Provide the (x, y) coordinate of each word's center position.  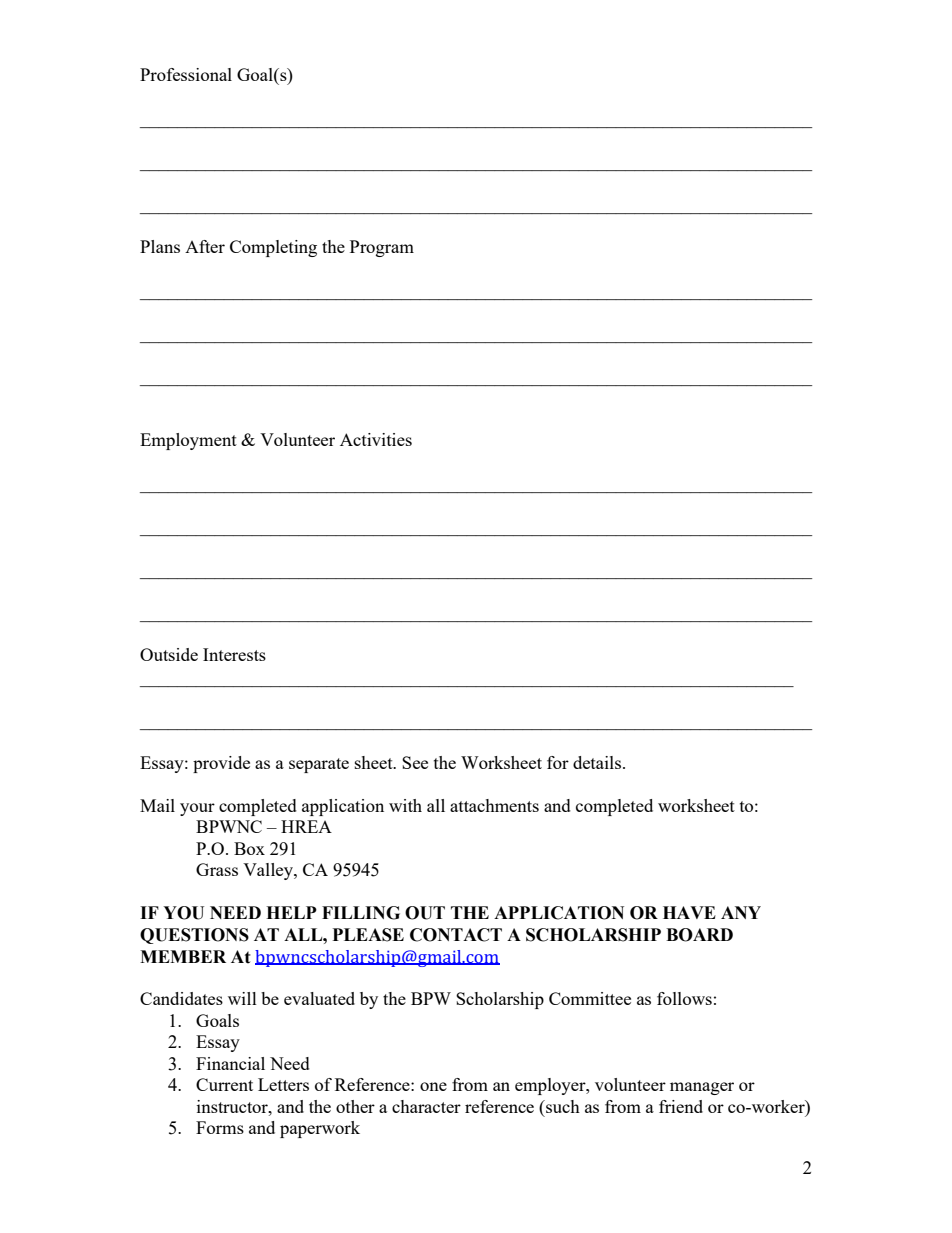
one (433, 1086)
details (598, 762)
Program (382, 248)
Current (224, 1084)
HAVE (689, 912)
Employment (188, 441)
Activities (376, 439)
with (405, 805)
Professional (186, 74)
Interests (234, 654)
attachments (494, 805)
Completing (273, 248)
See (415, 762)
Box (249, 848)
